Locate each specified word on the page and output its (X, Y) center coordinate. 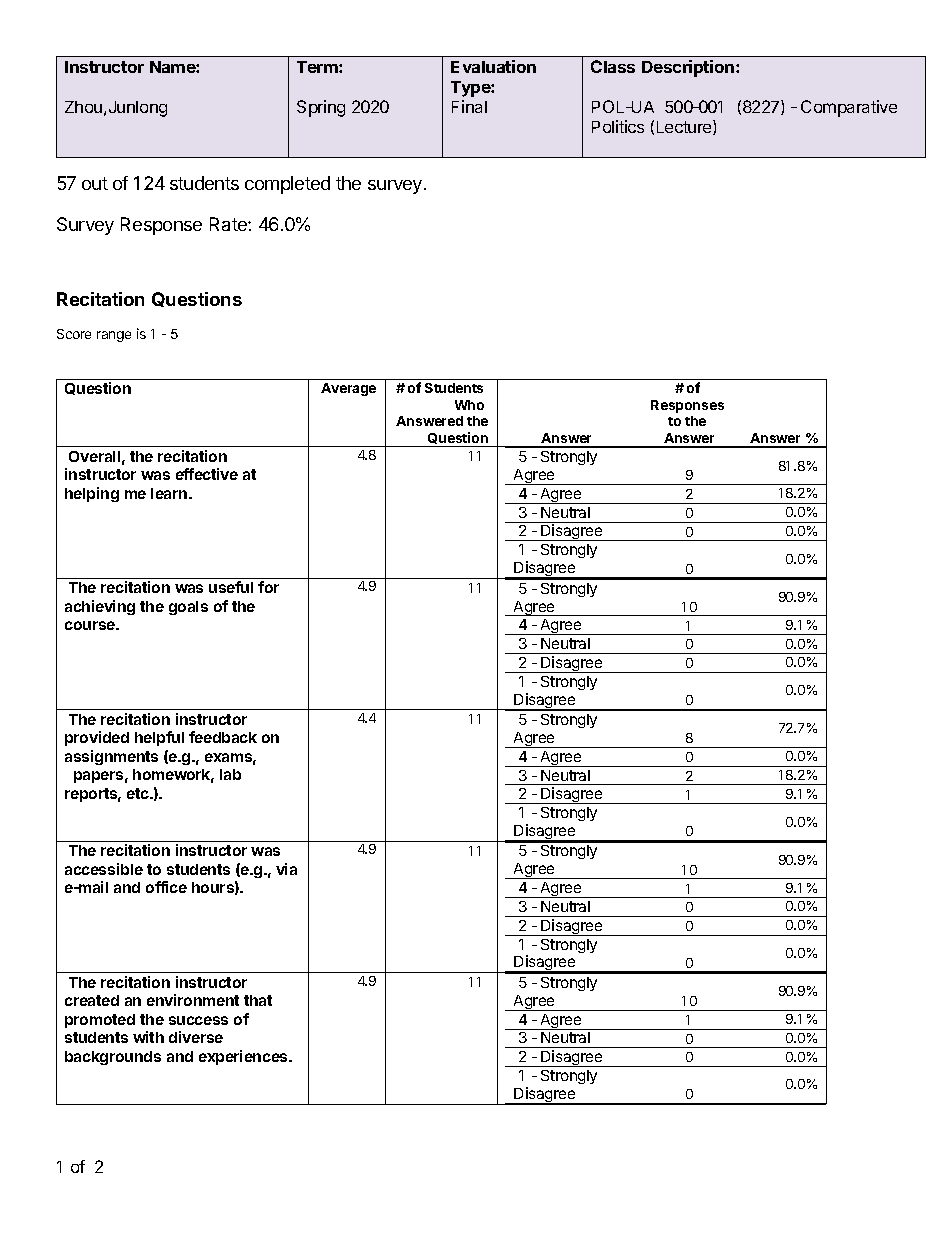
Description (689, 68)
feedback (223, 737)
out (95, 183)
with (148, 1037)
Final (469, 106)
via (286, 869)
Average (348, 389)
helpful (159, 738)
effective (207, 474)
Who (469, 405)
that (258, 1000)
